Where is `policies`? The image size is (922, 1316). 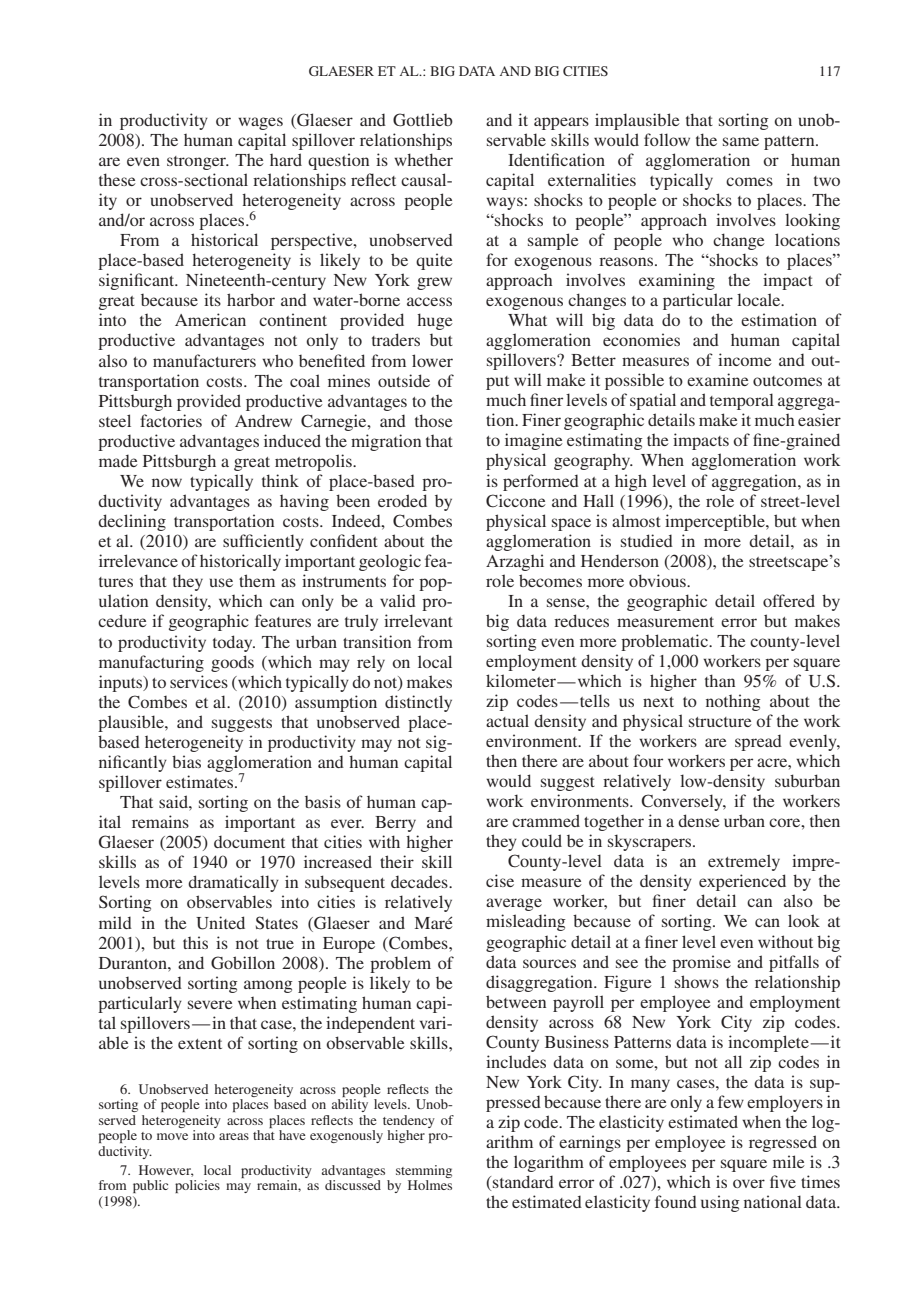 policies is located at coordinates (197, 1186).
